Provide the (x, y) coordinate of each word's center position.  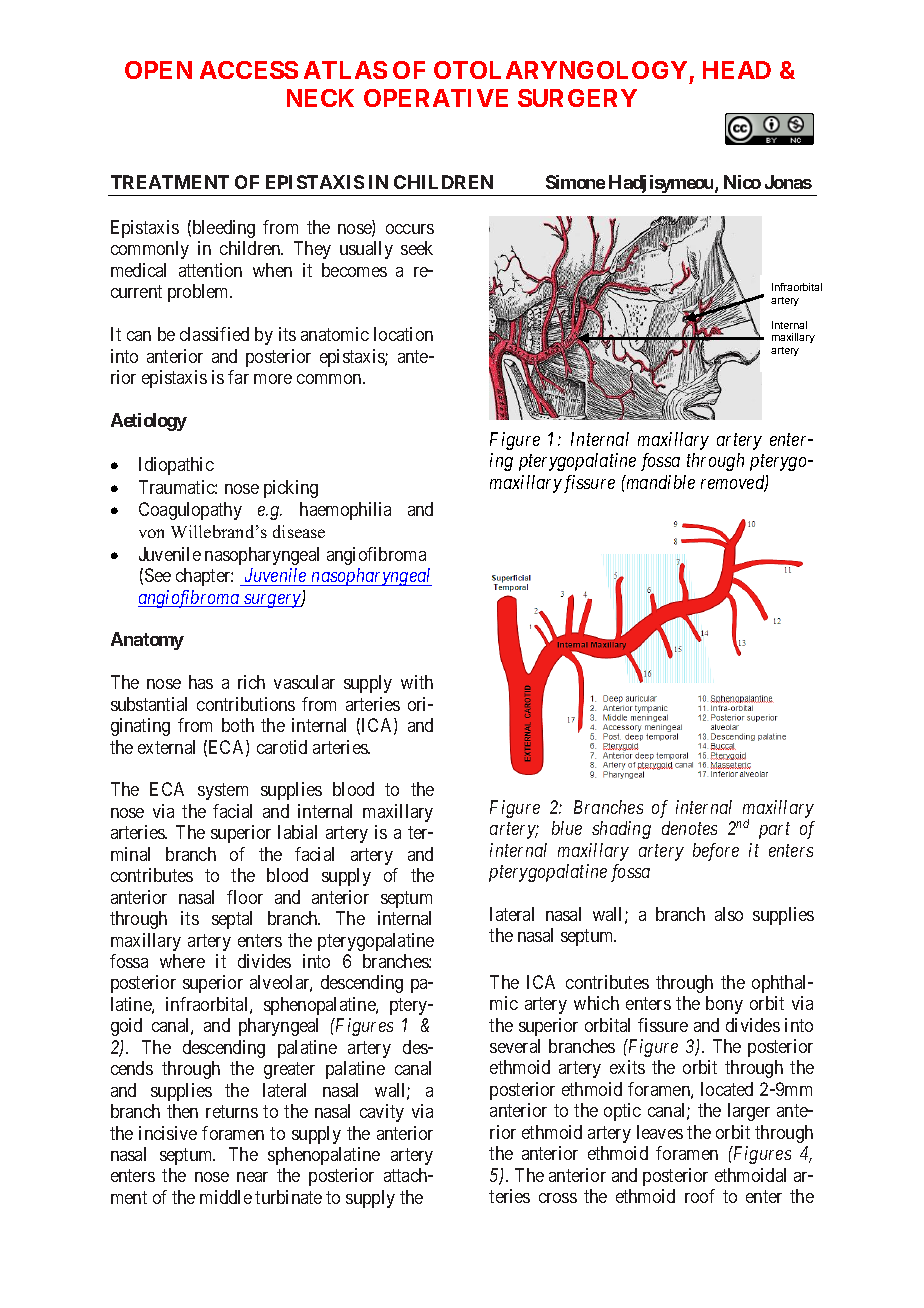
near (252, 1177)
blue (567, 828)
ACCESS (249, 70)
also (729, 914)
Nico (742, 182)
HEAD (737, 70)
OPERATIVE (436, 98)
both (238, 725)
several (515, 1046)
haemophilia (345, 511)
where (182, 961)
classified (214, 334)
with (417, 682)
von (151, 533)
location (403, 334)
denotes (689, 828)
